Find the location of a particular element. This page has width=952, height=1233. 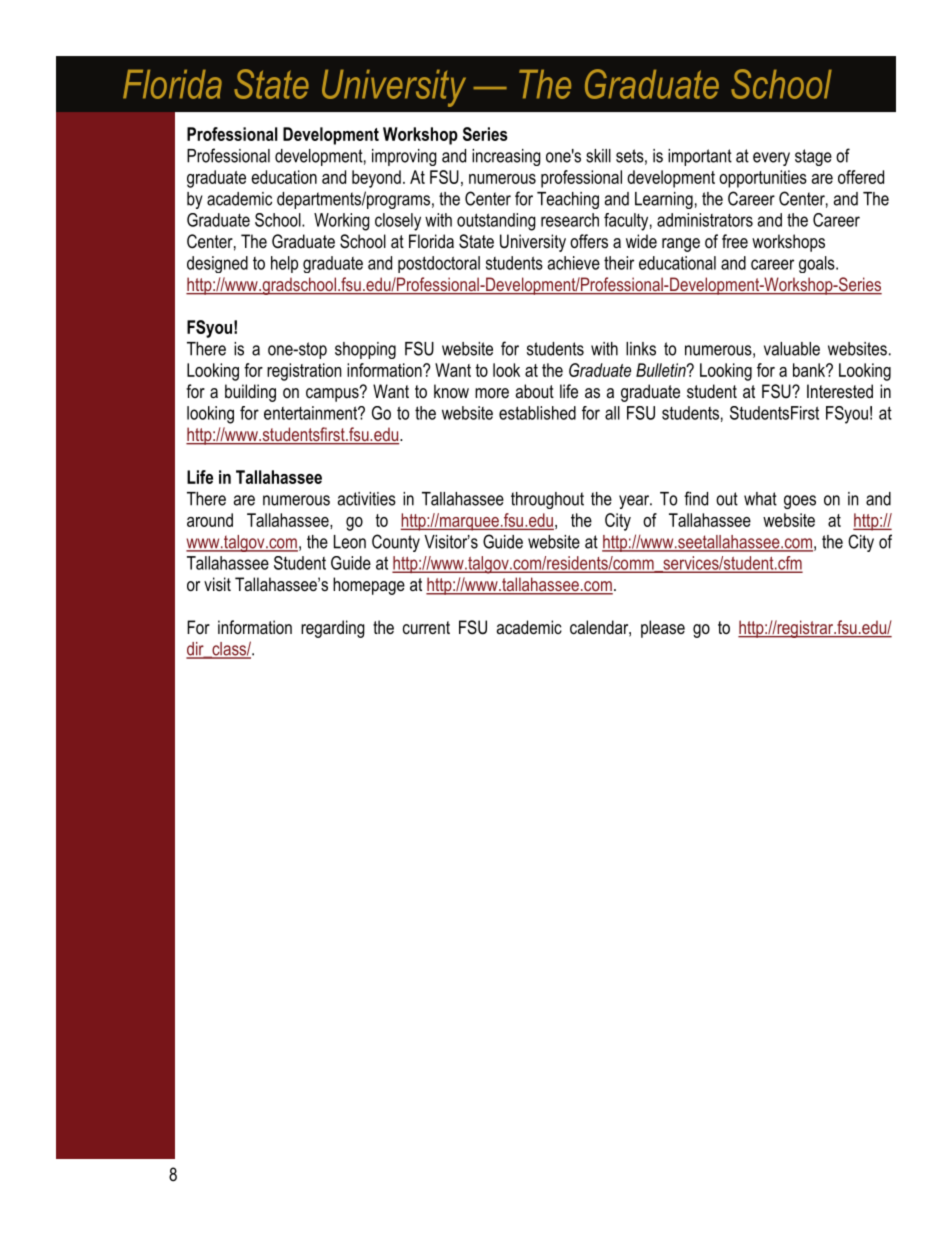

Interested is located at coordinates (840, 391).
